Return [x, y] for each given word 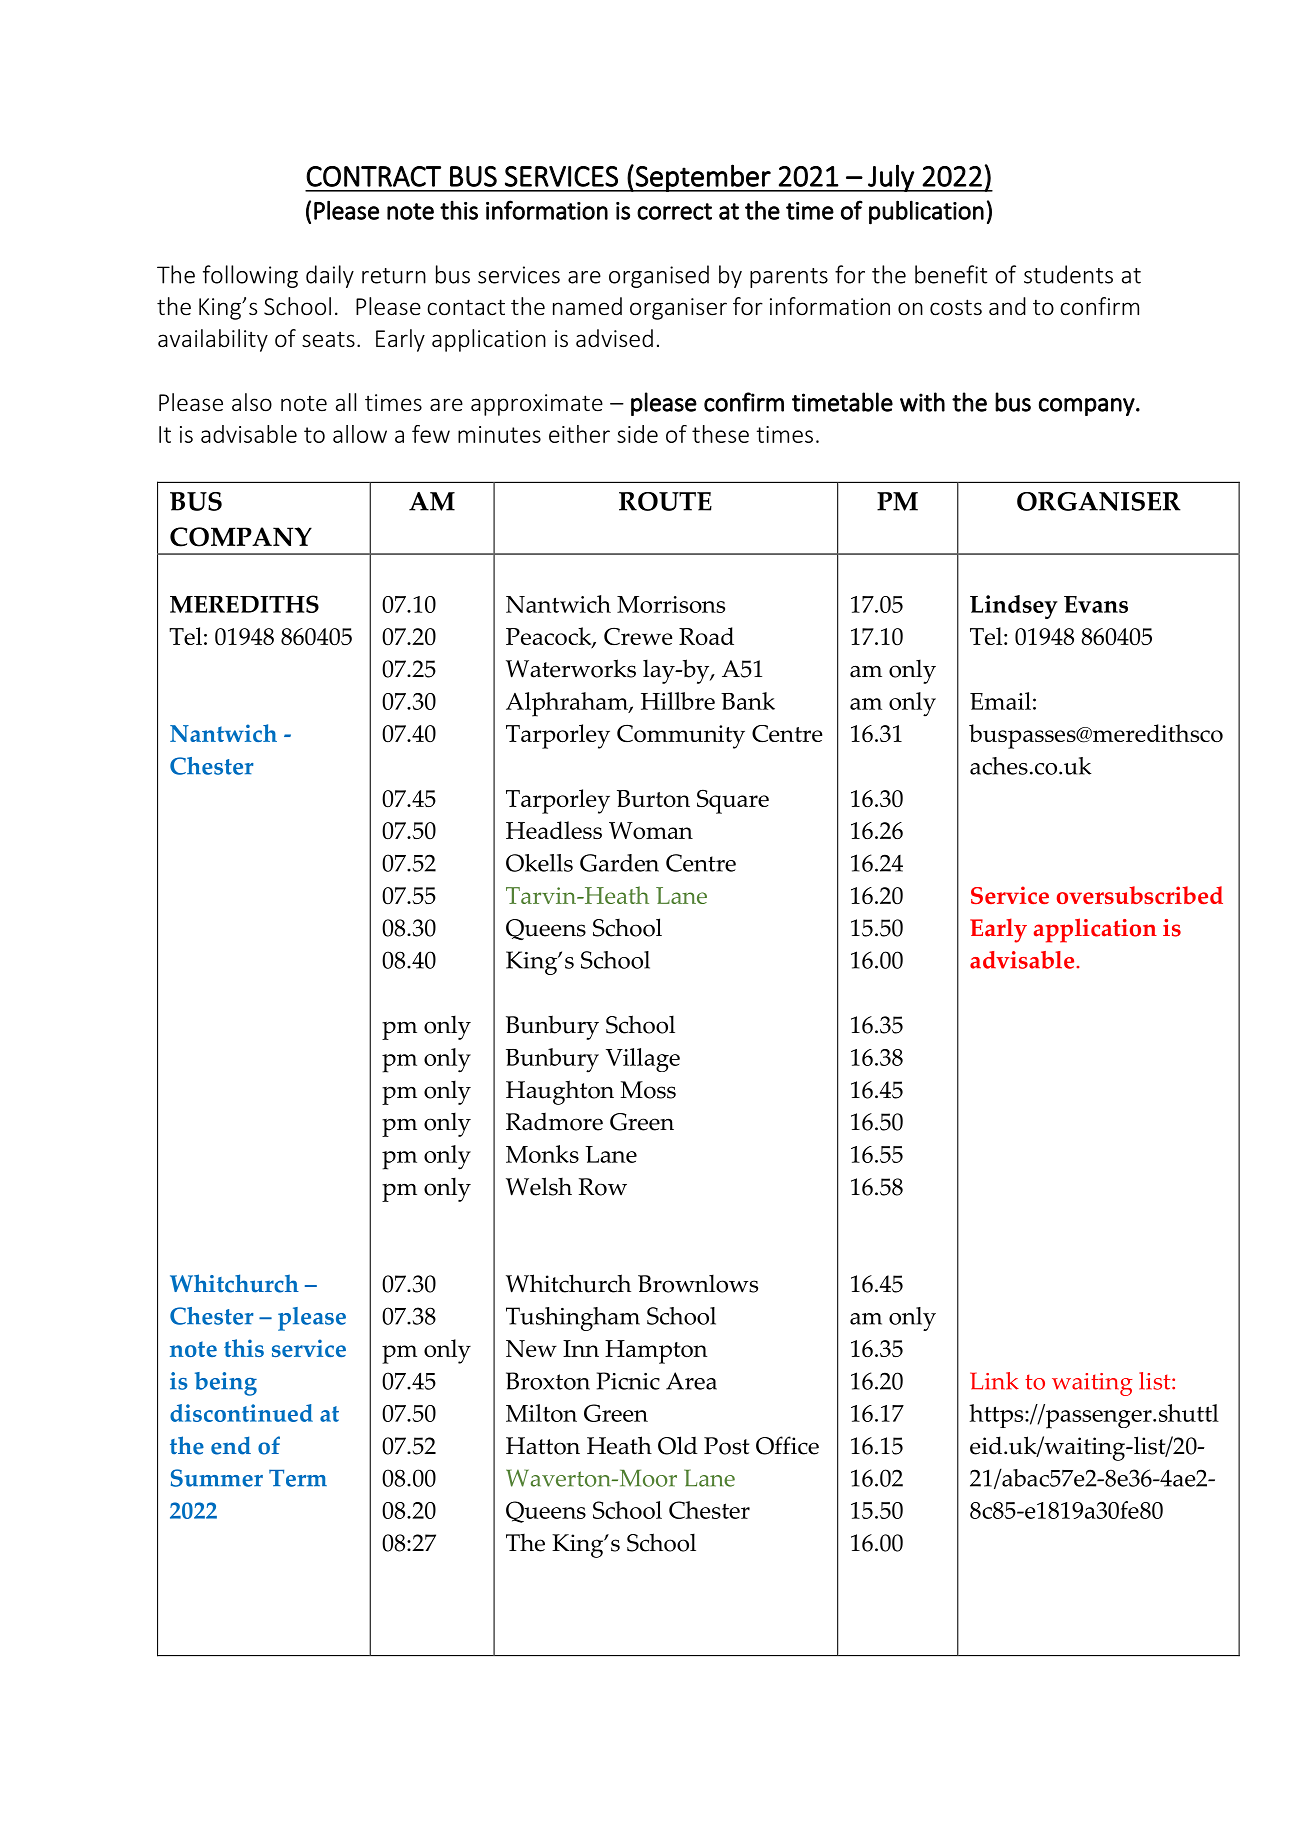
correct [674, 211]
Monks [542, 1154]
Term [298, 1478]
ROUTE [665, 501]
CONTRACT [373, 176]
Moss [648, 1090]
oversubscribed [1140, 895]
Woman [651, 830]
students [1068, 274]
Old [678, 1445]
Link [994, 1381]
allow [360, 434]
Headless [554, 830]
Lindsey [1014, 607]
